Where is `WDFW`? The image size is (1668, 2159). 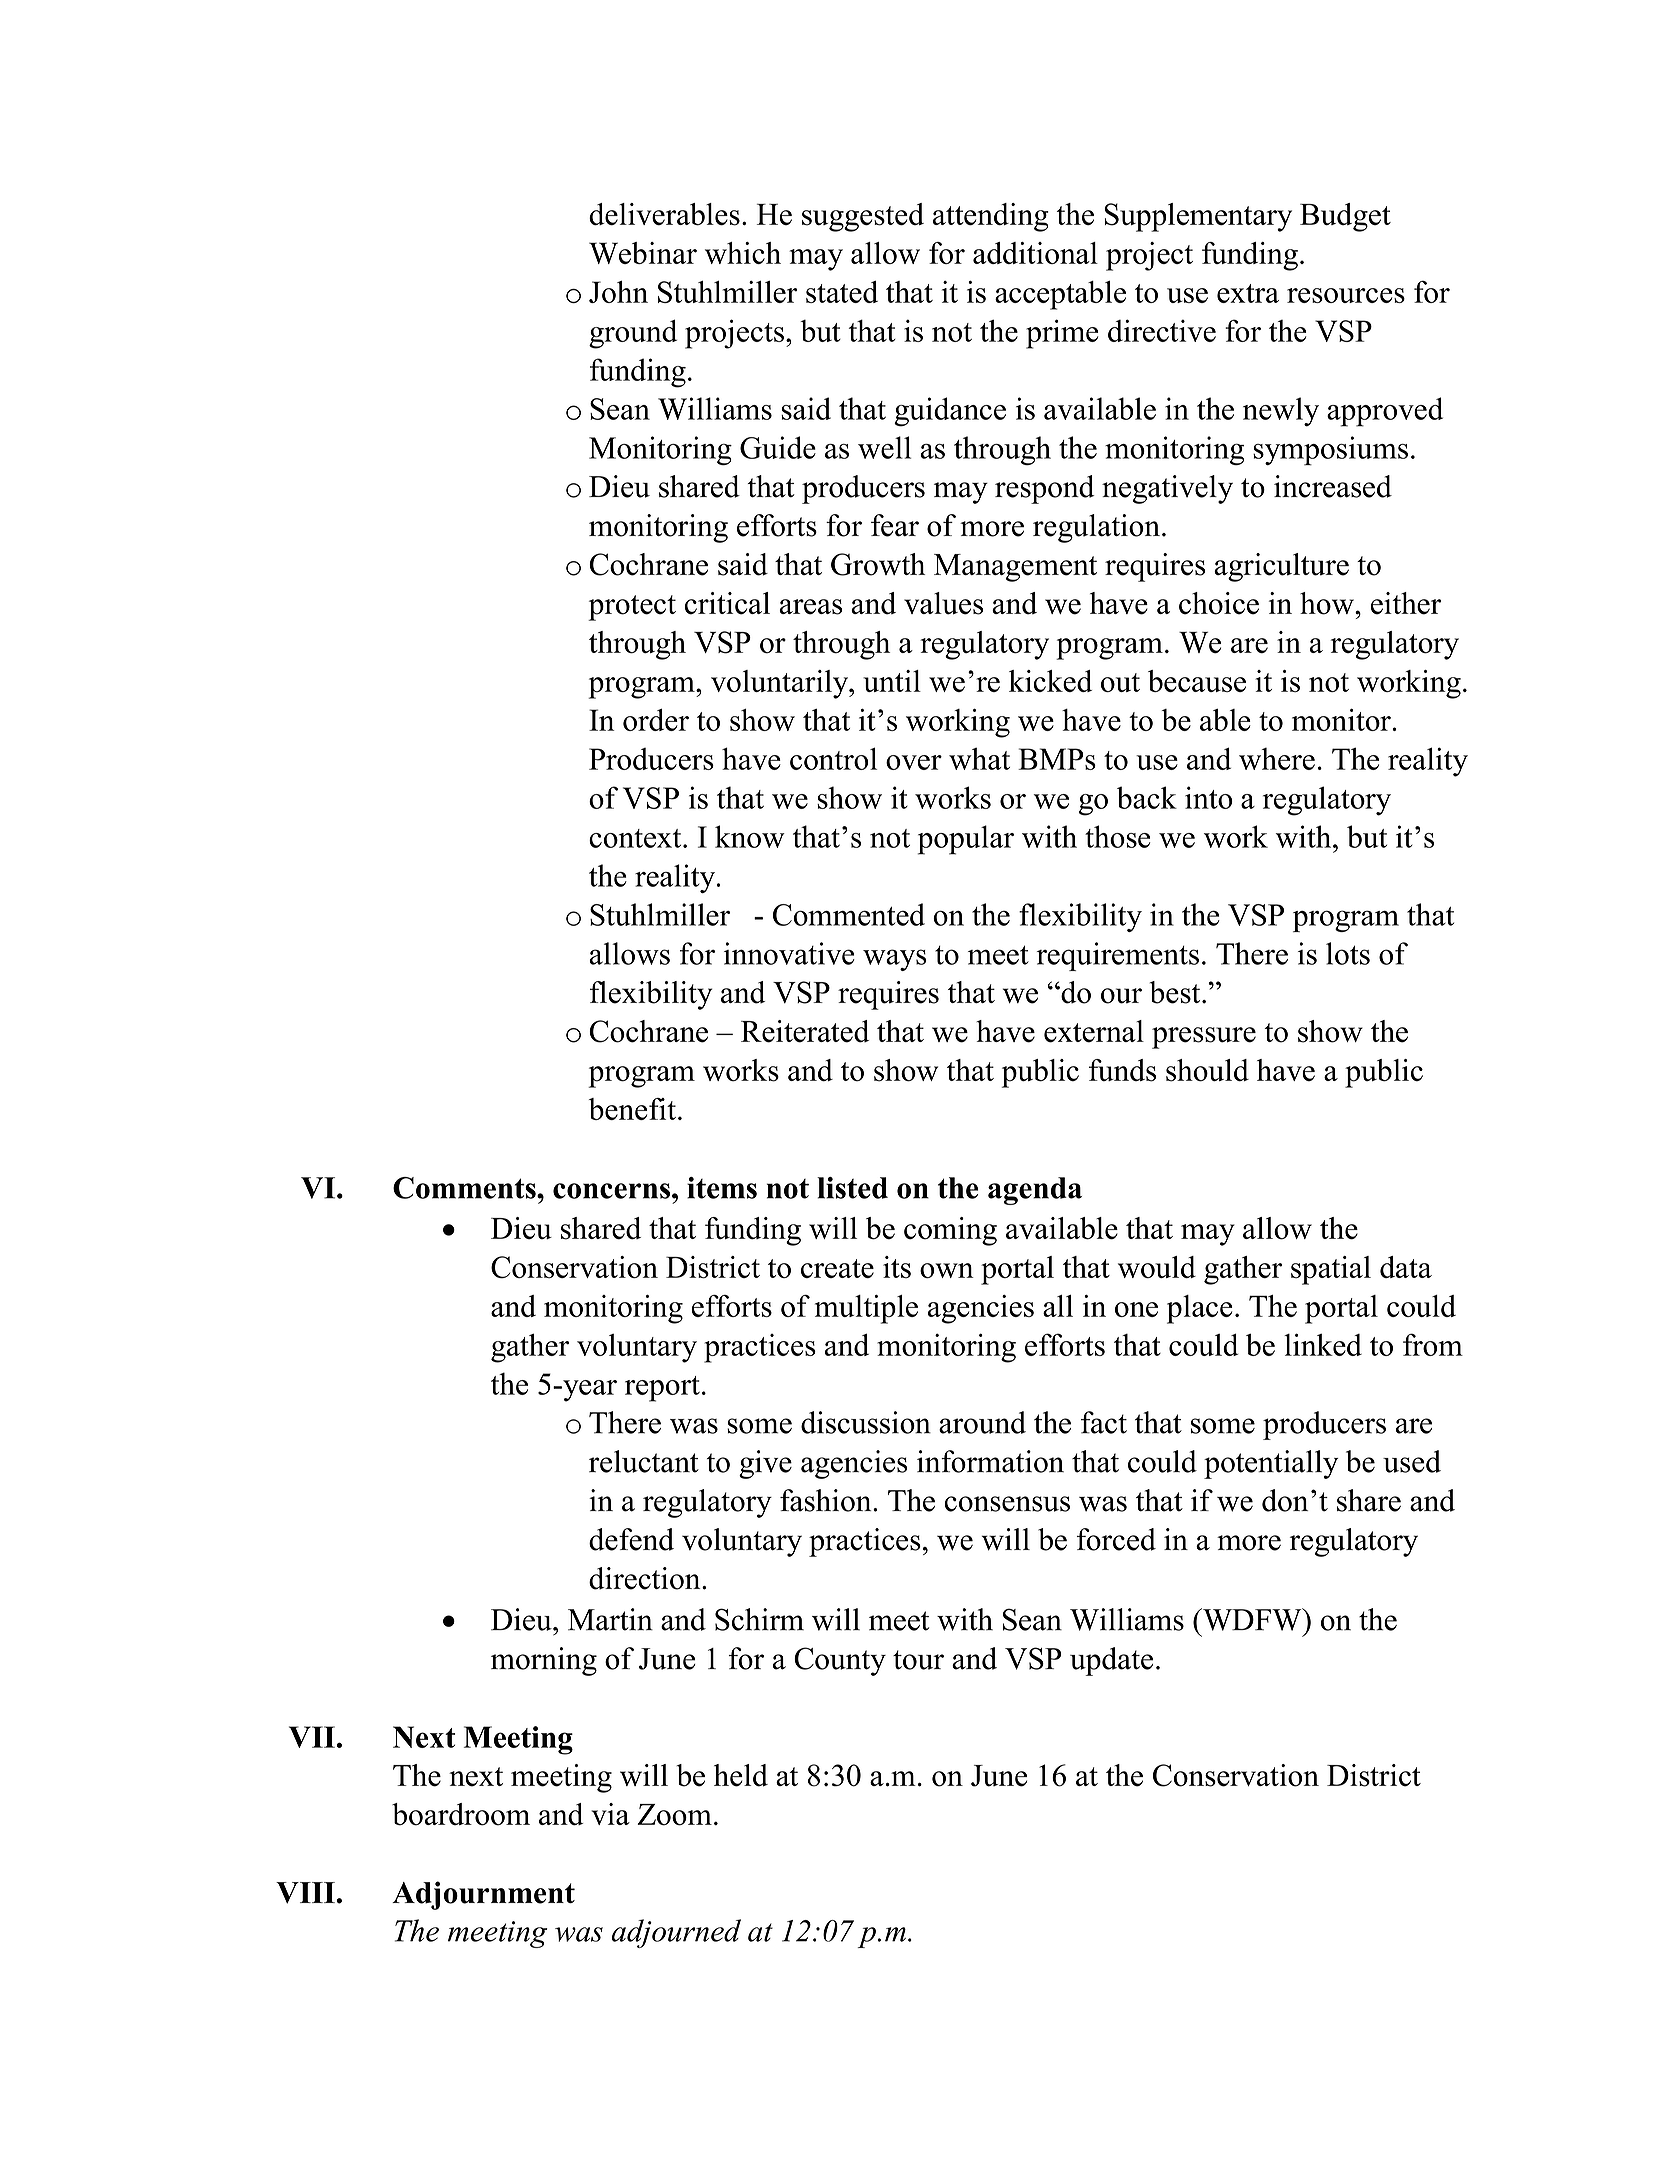
WDFW is located at coordinates (1252, 1619).
